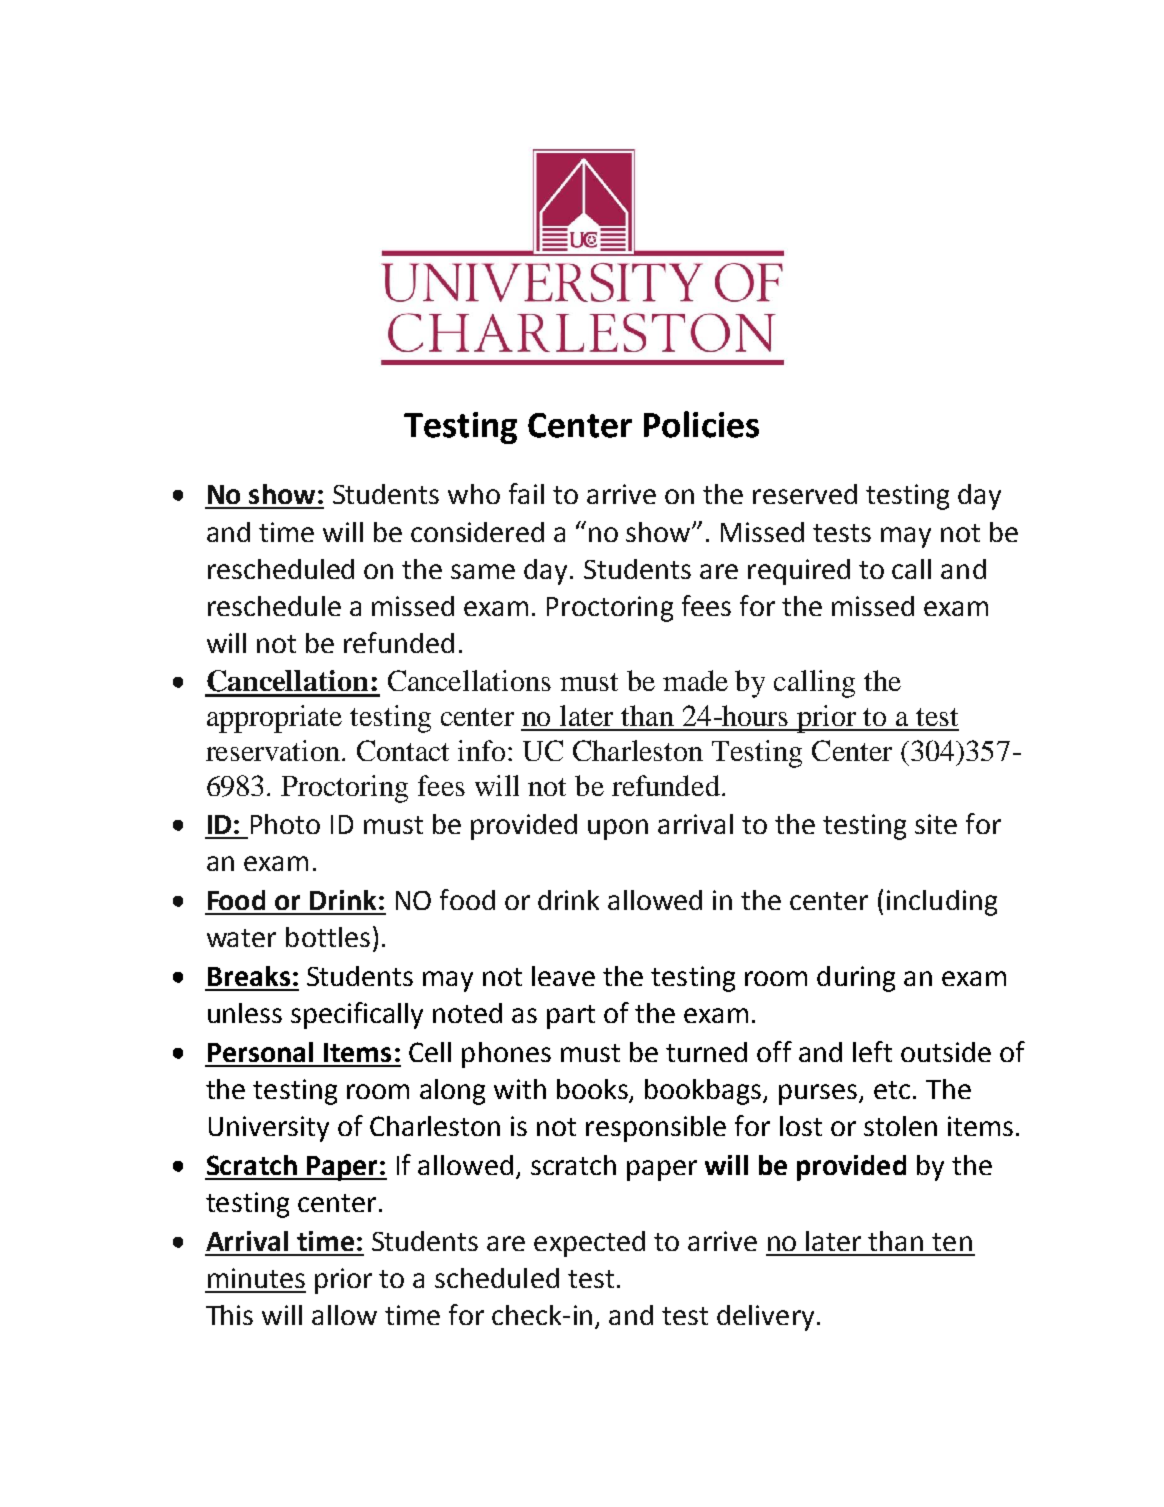 This screenshot has height=1507, width=1164. What do you see at coordinates (285, 824) in the screenshot?
I see `Photo` at bounding box center [285, 824].
